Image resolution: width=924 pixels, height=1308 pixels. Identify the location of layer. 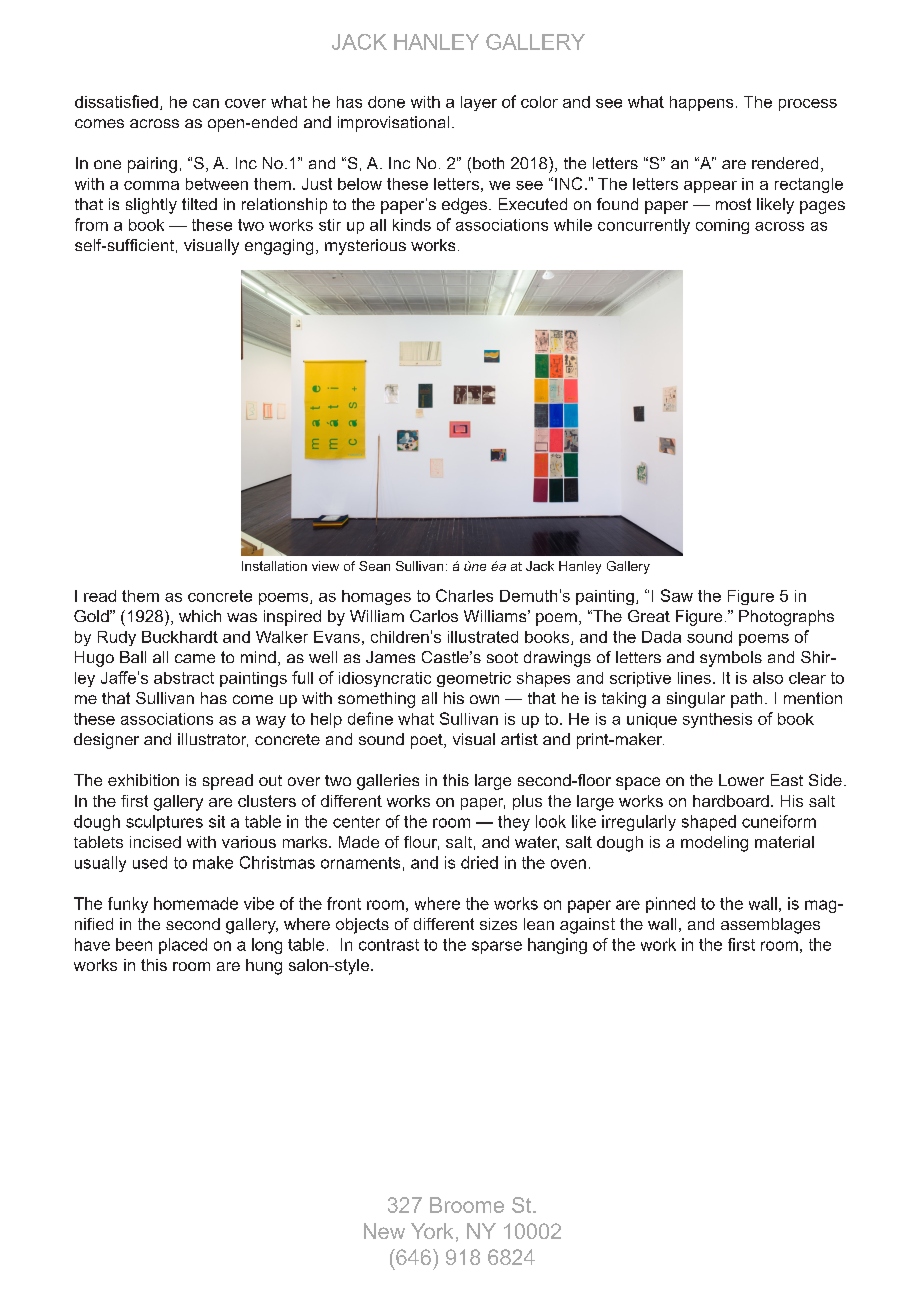
(479, 103).
